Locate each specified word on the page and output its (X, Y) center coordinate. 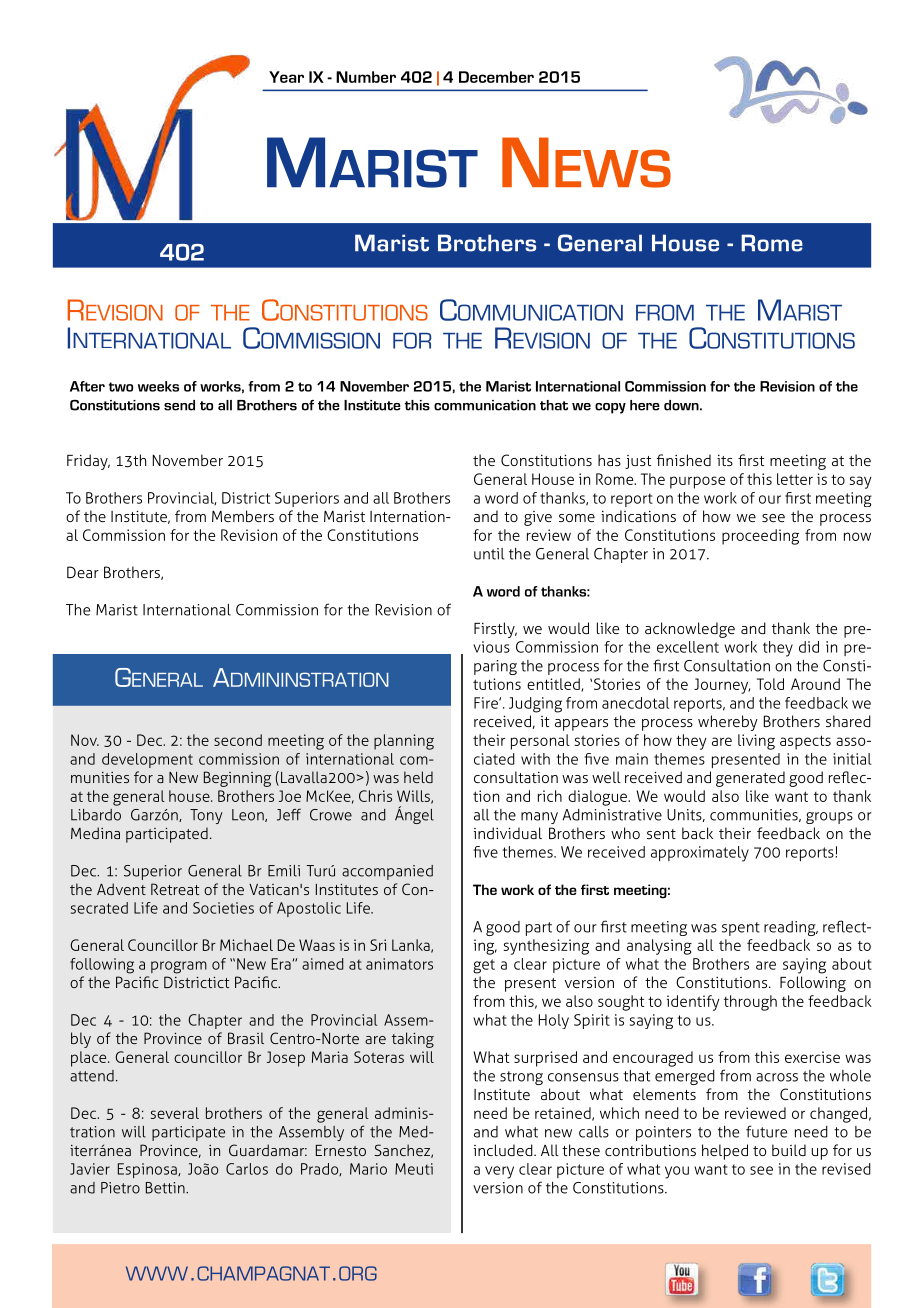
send (179, 405)
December (496, 77)
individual (508, 833)
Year (286, 77)
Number (366, 77)
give (538, 518)
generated (750, 779)
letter (795, 479)
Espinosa (148, 1170)
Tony (206, 816)
